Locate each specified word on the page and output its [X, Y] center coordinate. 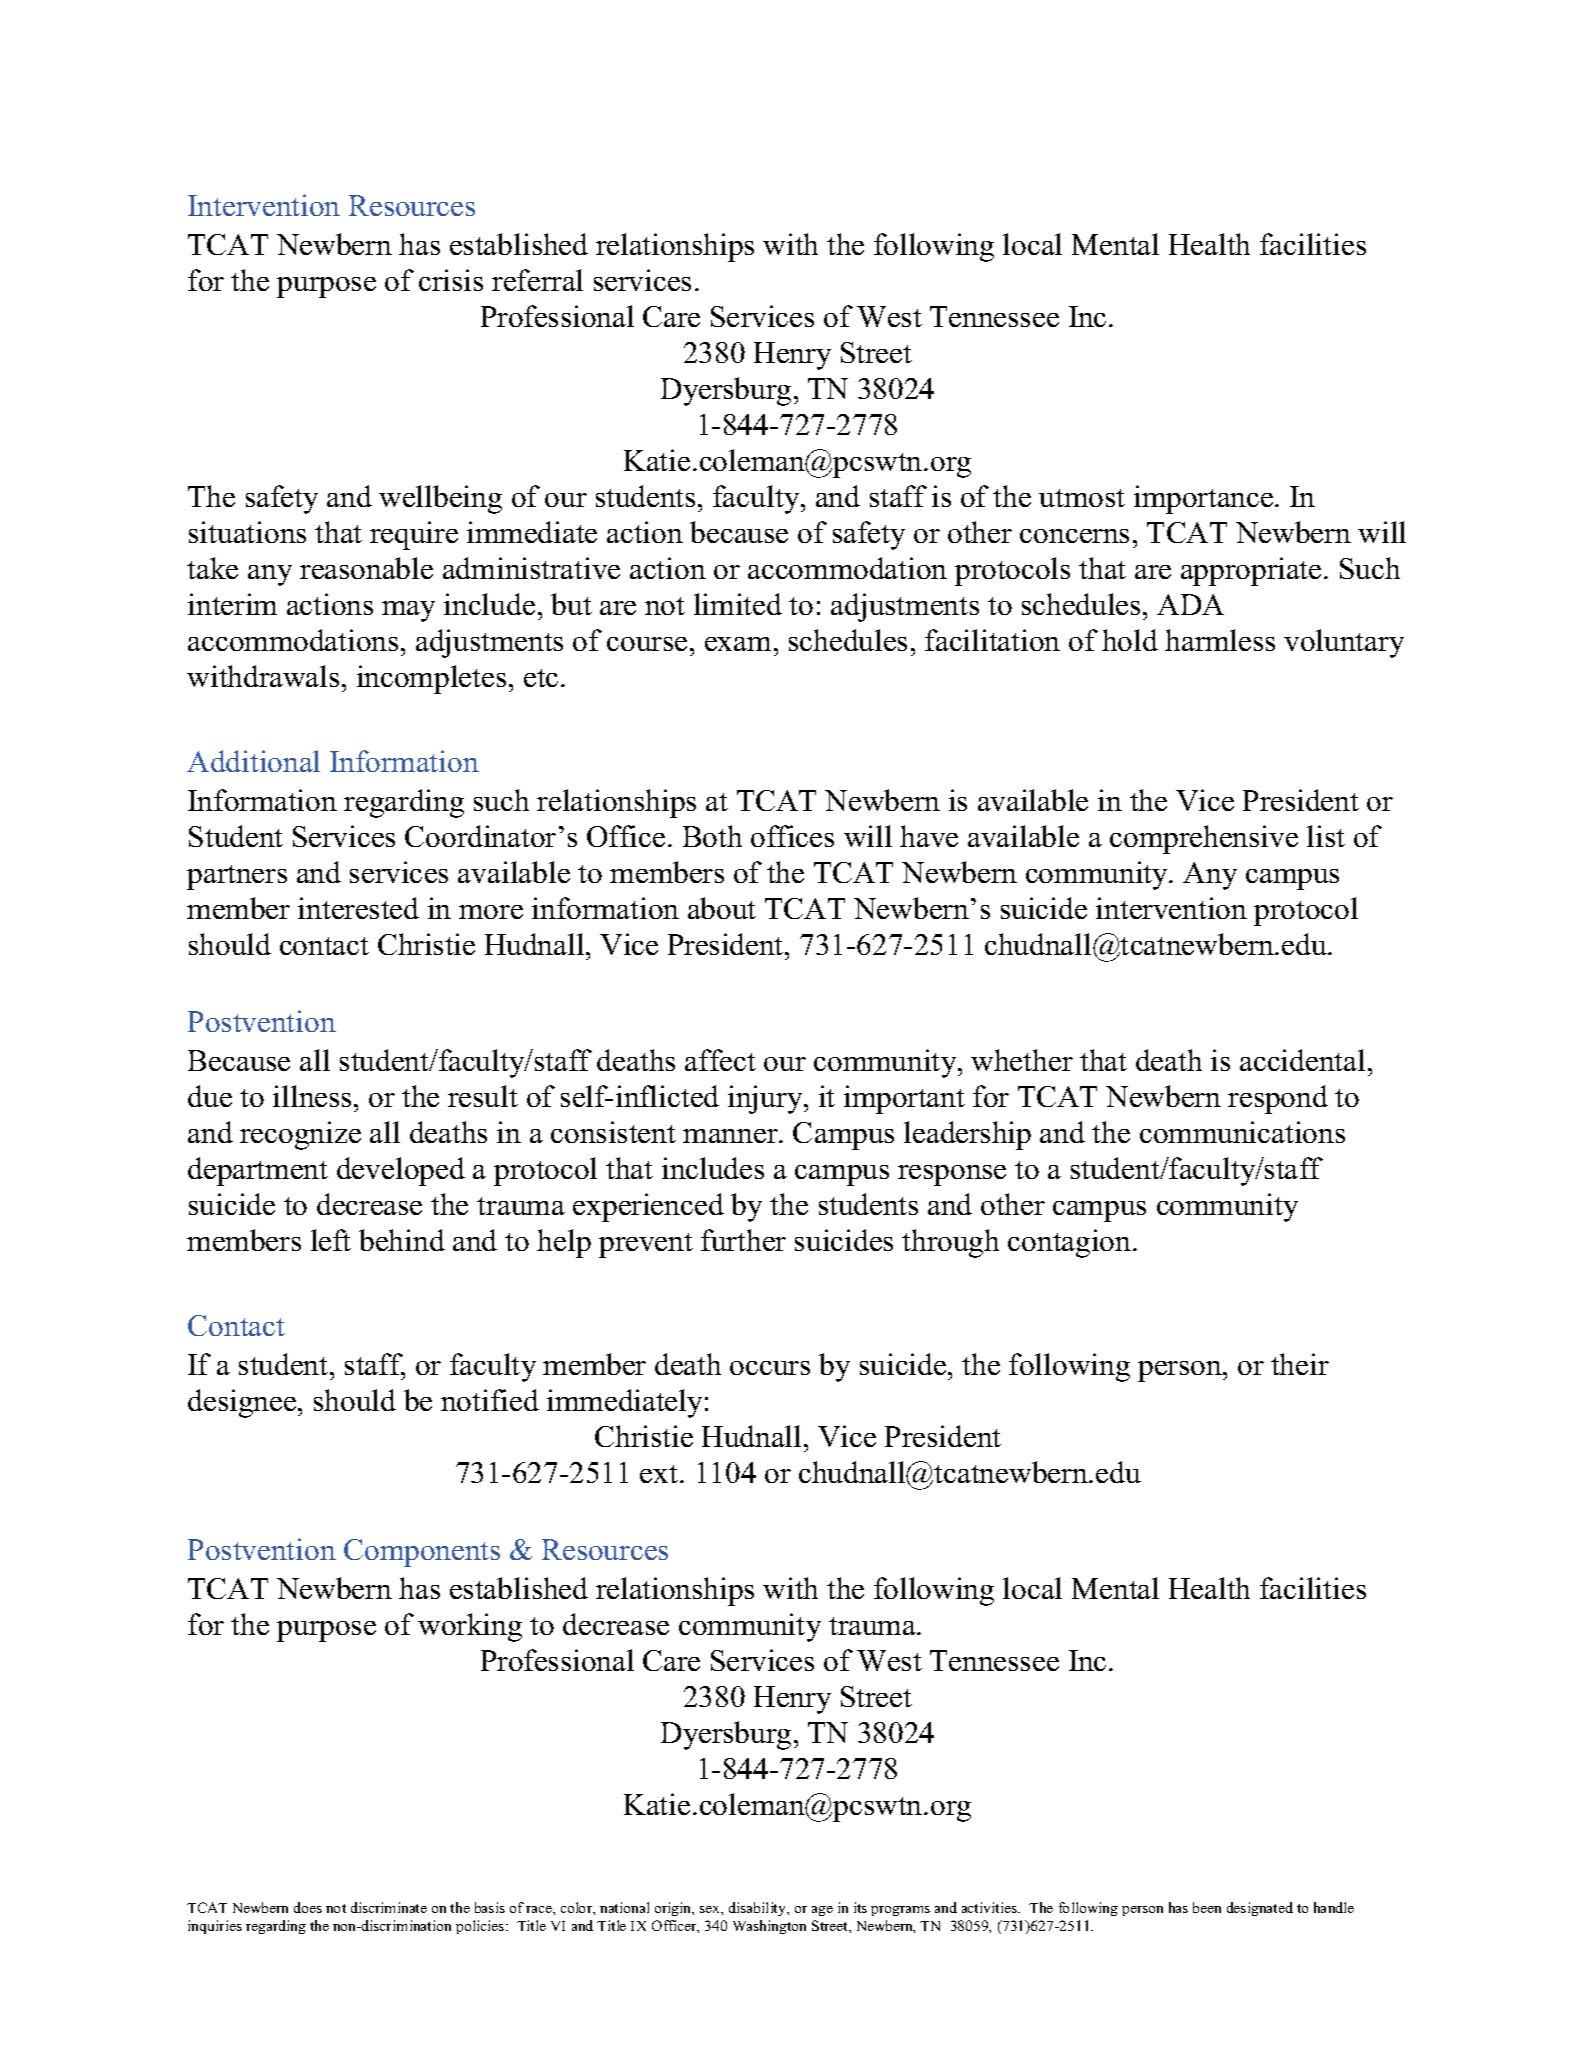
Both [712, 836]
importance [1205, 499]
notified [490, 1400]
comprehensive [1204, 839]
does [308, 1907]
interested [358, 908]
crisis [451, 280]
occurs [770, 1368]
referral [537, 280]
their [1300, 1364]
